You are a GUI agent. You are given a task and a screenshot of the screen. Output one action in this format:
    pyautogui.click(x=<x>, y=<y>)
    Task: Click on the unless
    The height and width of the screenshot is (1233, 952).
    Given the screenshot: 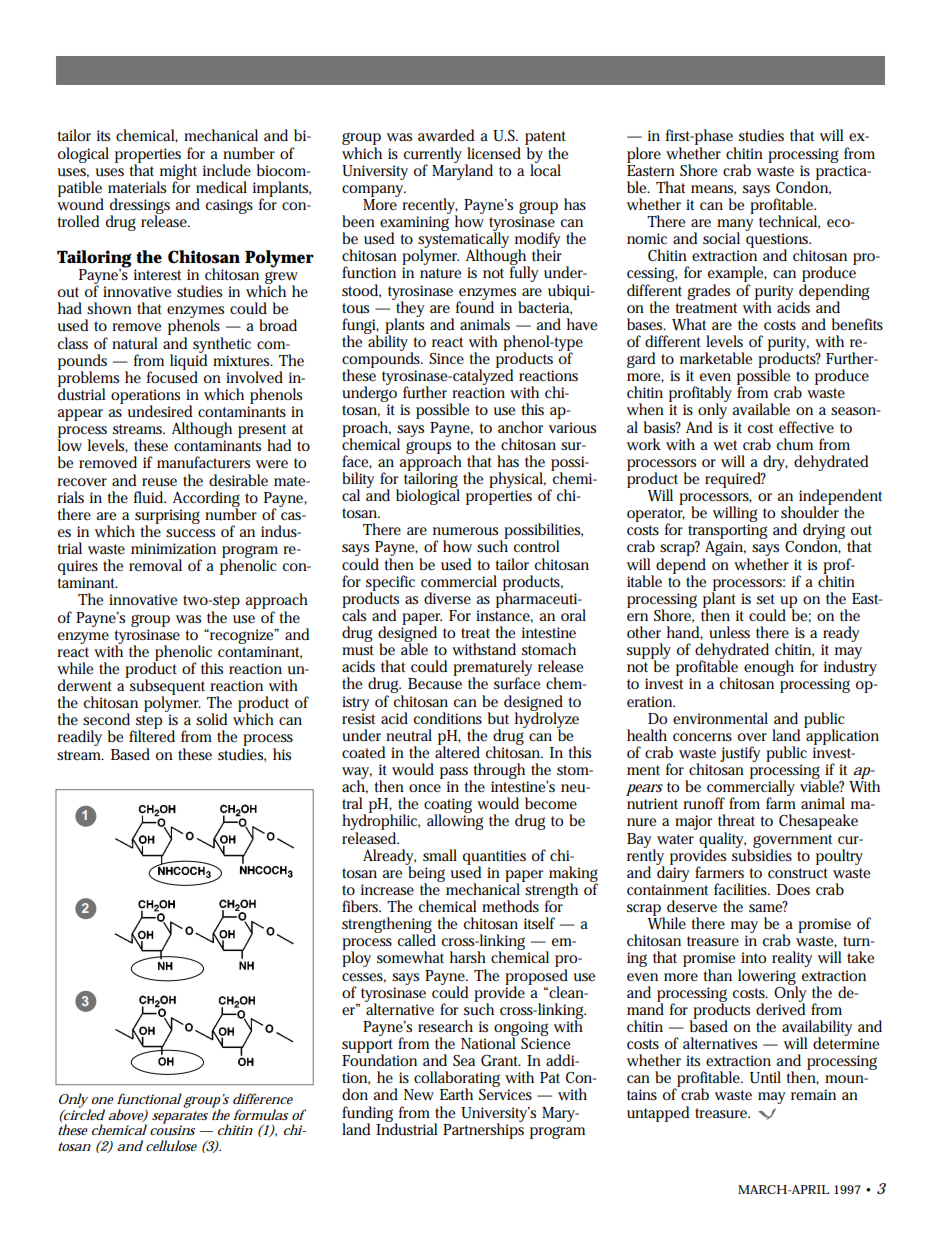 What is the action you would take?
    pyautogui.click(x=729, y=632)
